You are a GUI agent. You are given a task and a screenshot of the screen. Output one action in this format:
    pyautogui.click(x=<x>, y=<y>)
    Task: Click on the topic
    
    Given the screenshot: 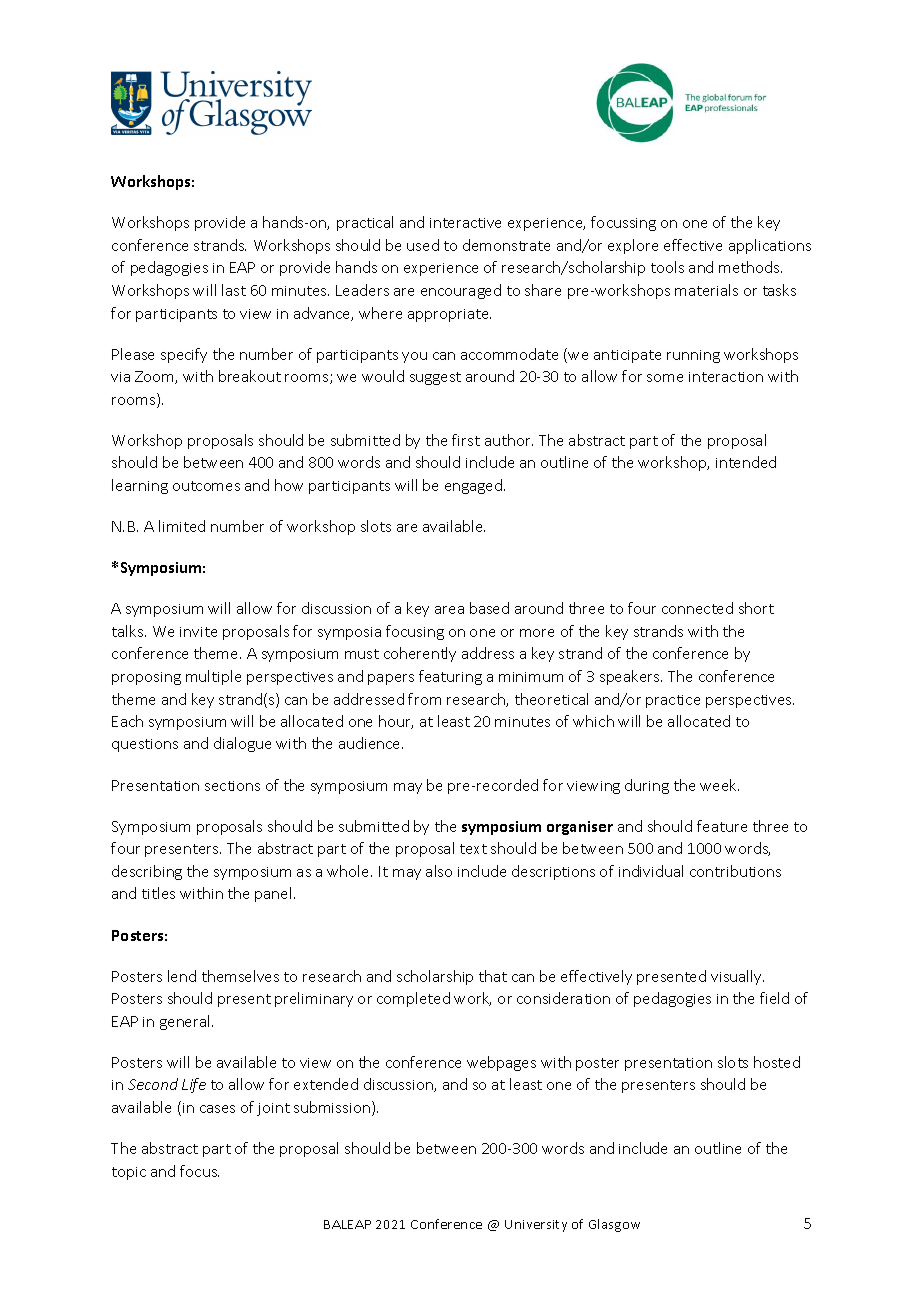 What is the action you would take?
    pyautogui.click(x=129, y=1173)
